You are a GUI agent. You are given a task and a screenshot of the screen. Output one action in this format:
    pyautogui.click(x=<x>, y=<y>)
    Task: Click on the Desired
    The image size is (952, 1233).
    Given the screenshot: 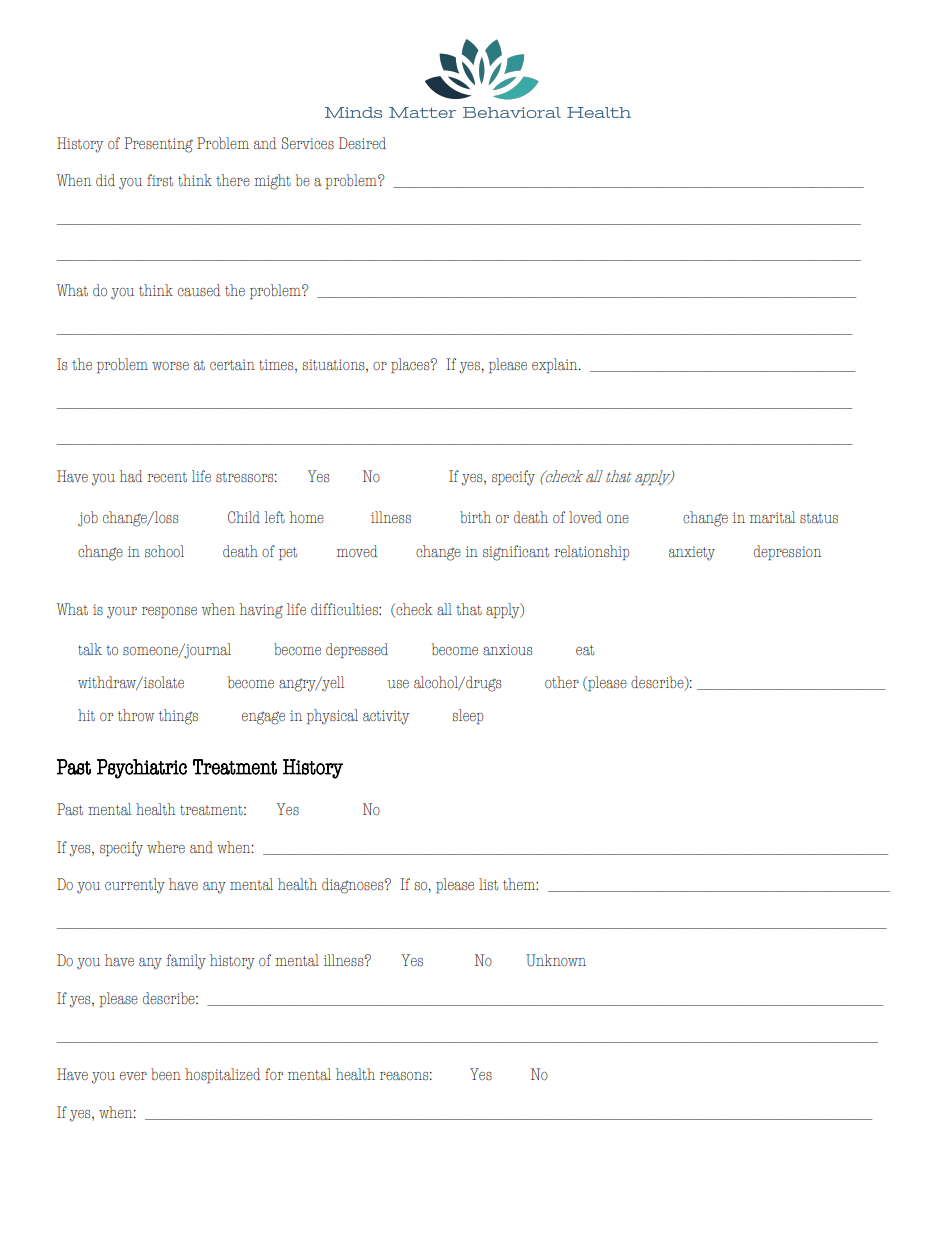 What is the action you would take?
    pyautogui.click(x=362, y=143)
